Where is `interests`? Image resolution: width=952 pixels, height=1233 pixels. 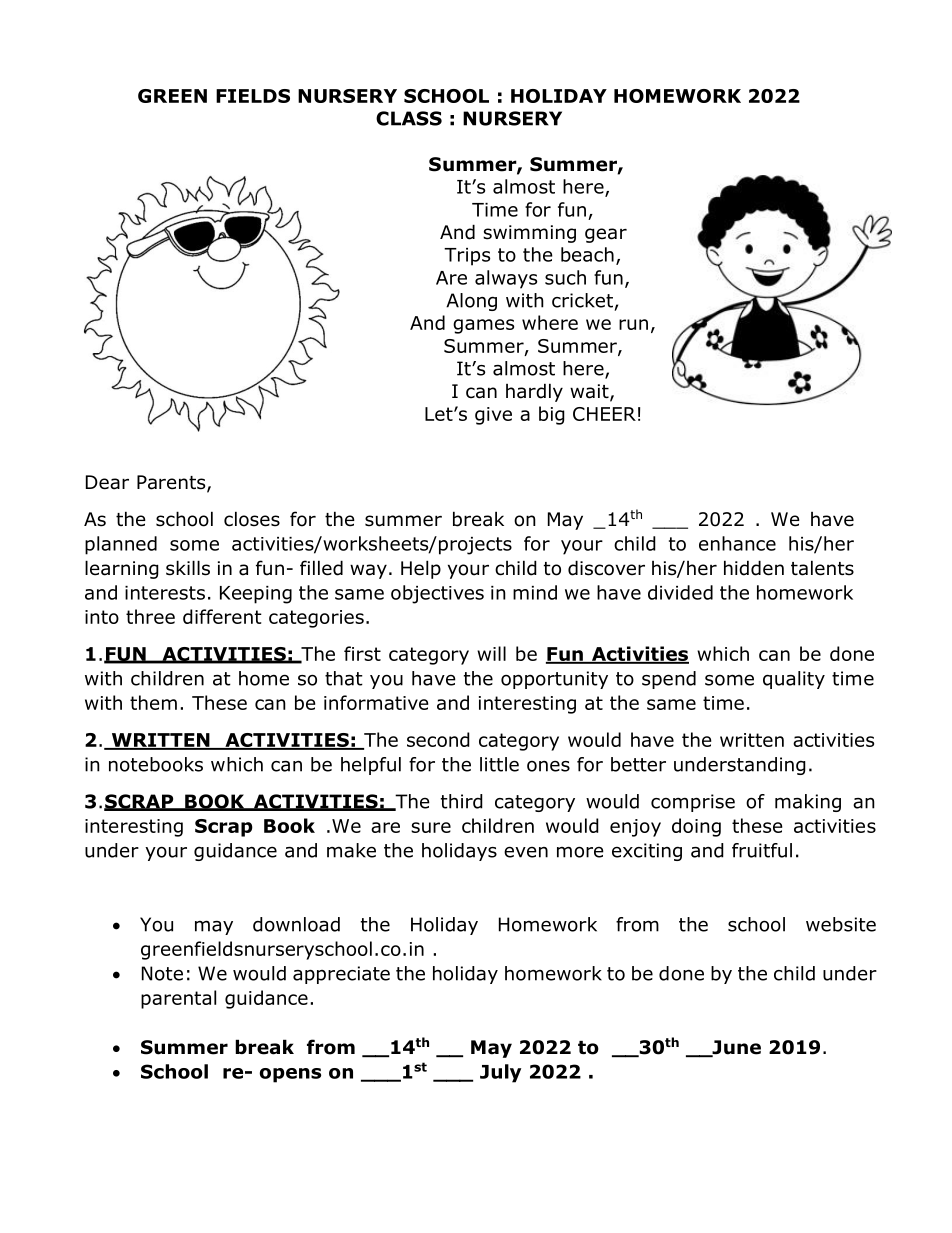 interests is located at coordinates (165, 593).
